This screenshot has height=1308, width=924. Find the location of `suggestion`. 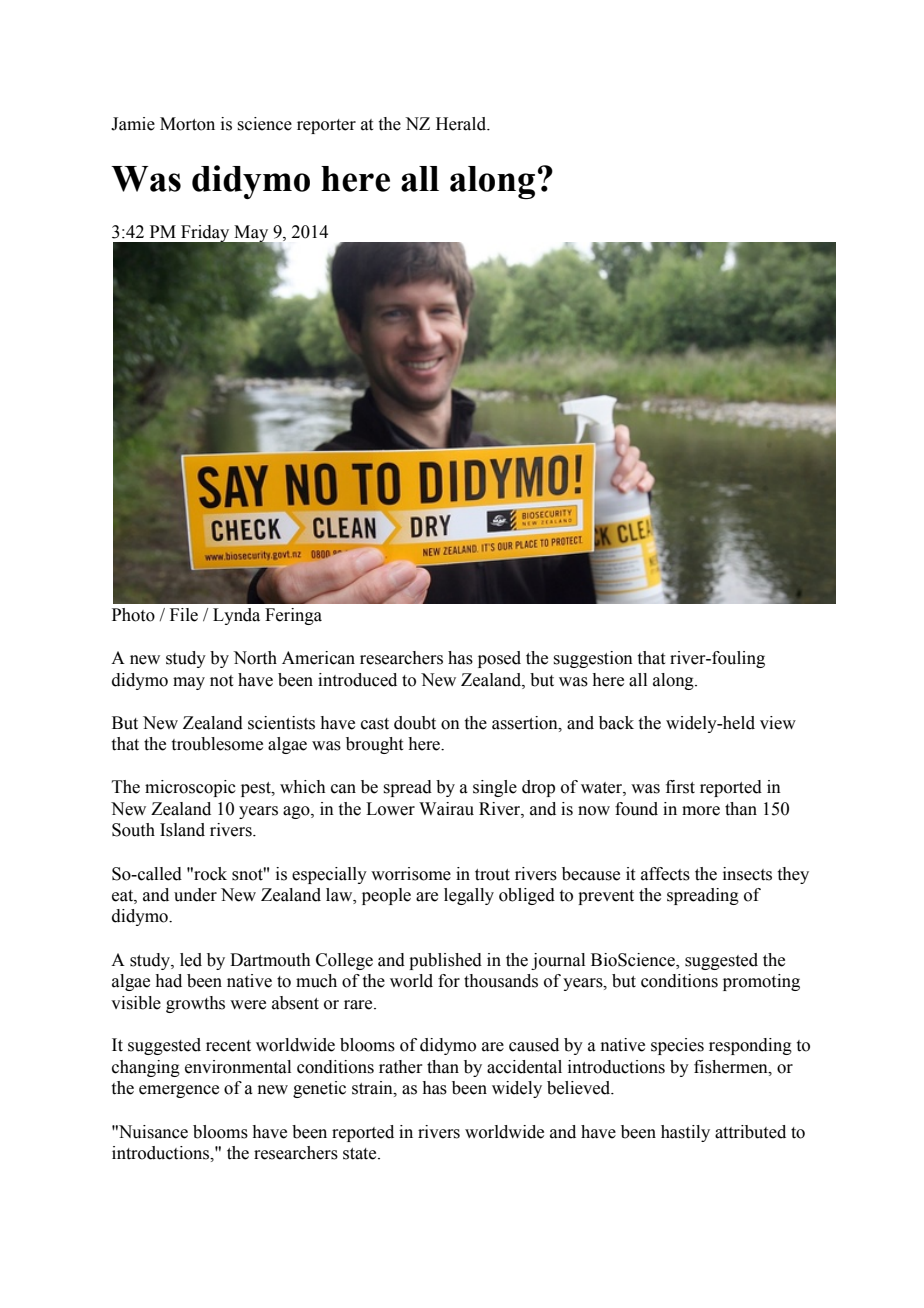

suggestion is located at coordinates (593, 659).
